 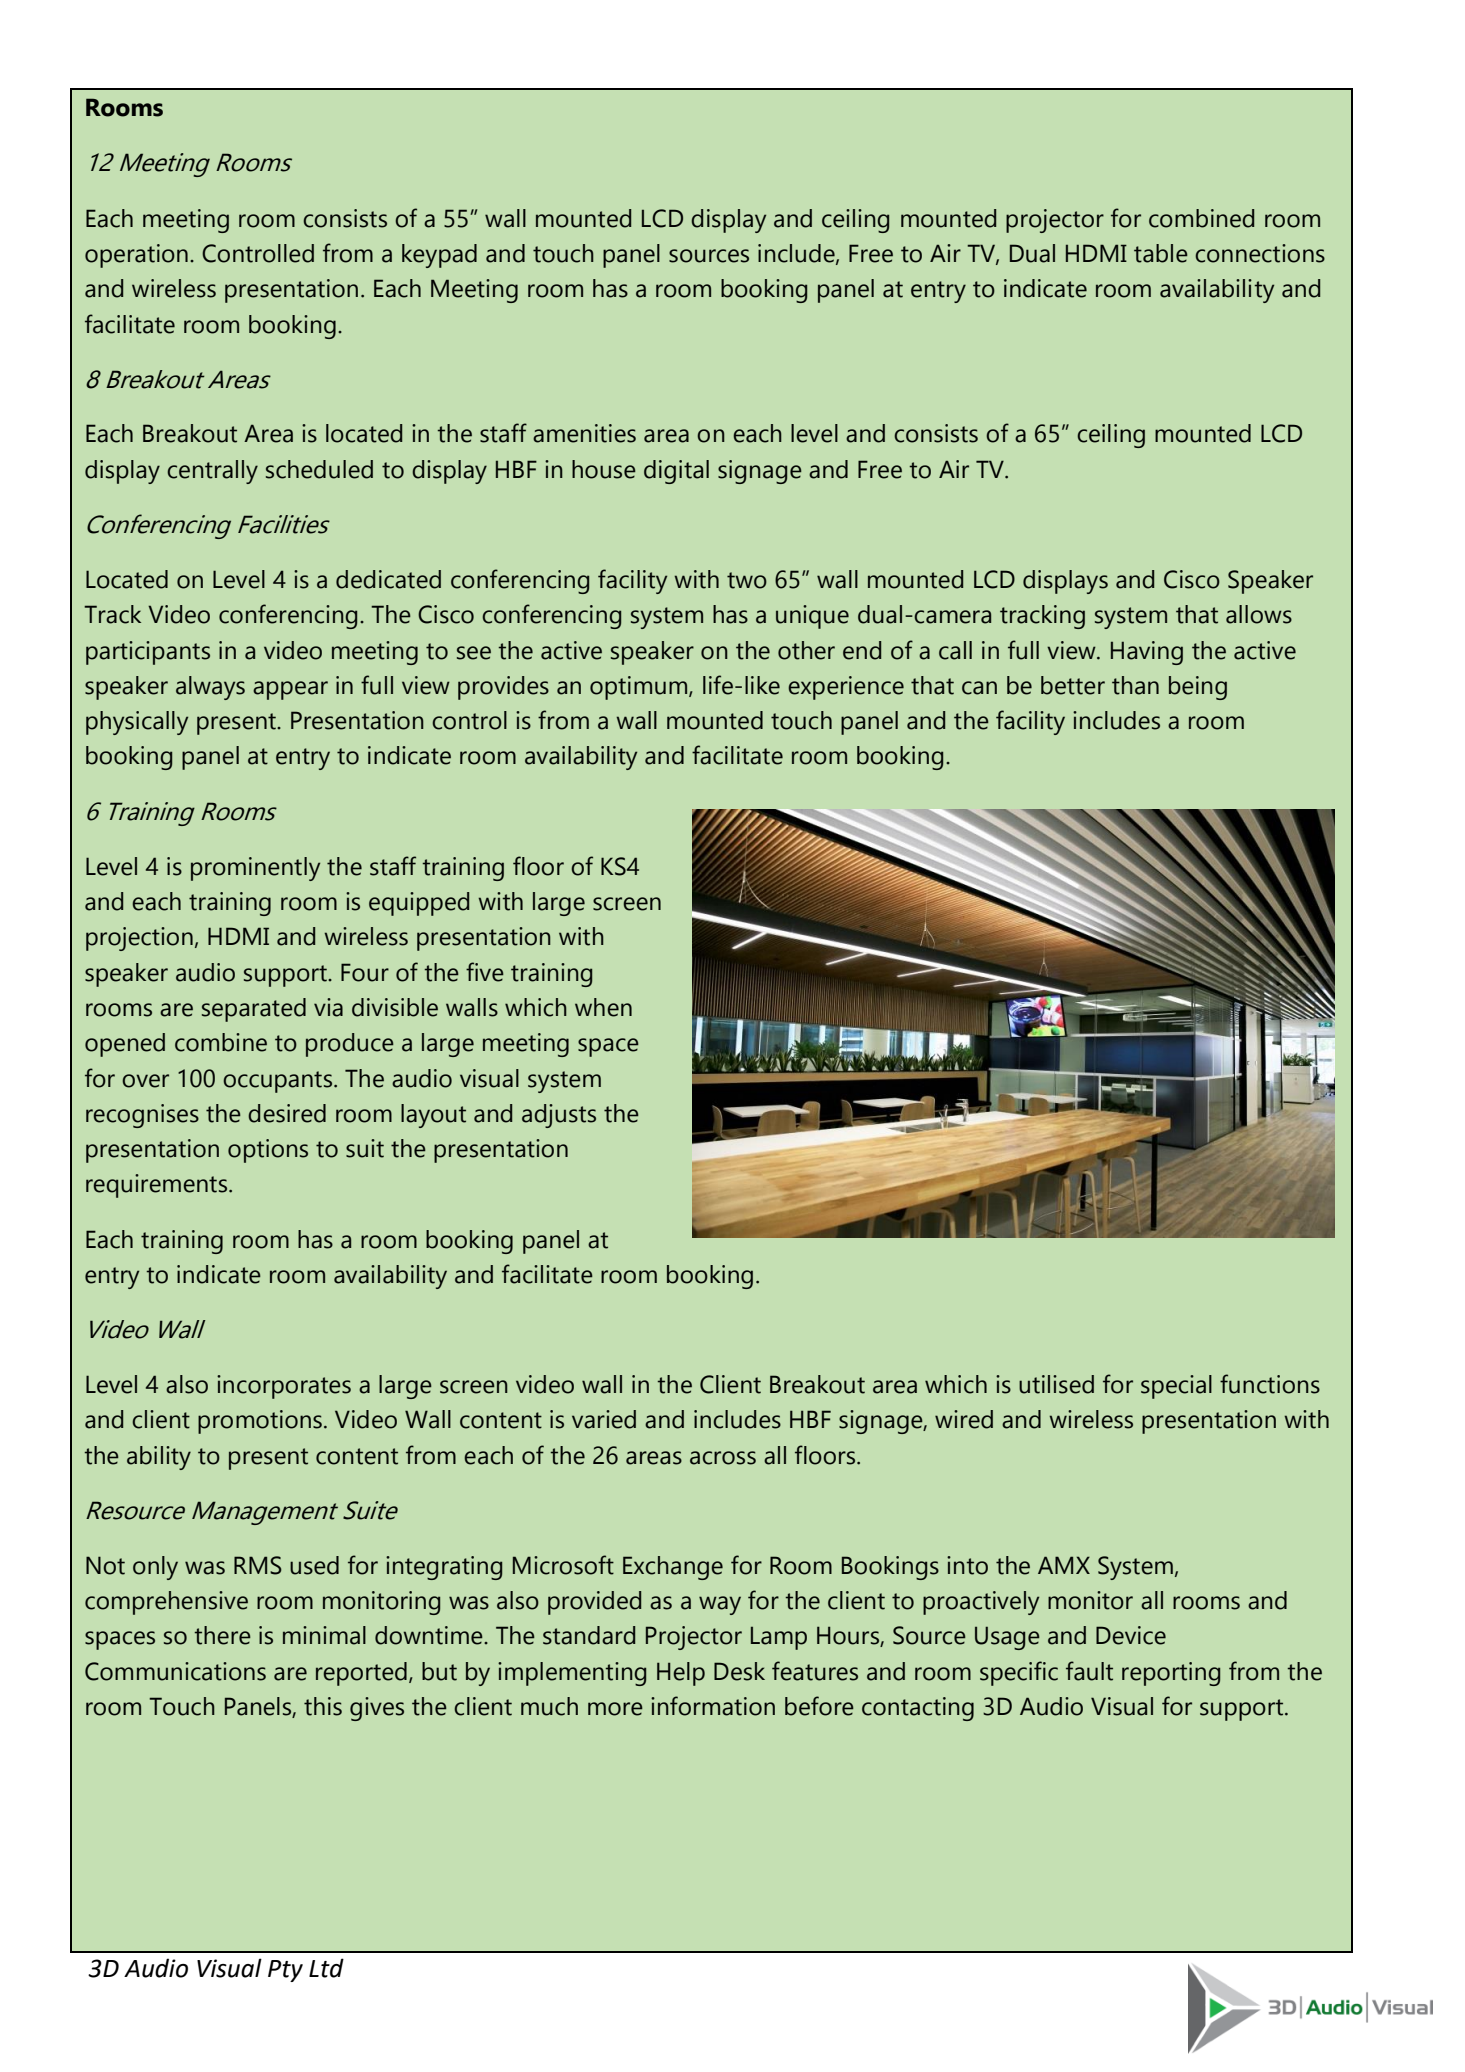 I want to click on optimum, so click(x=640, y=688).
